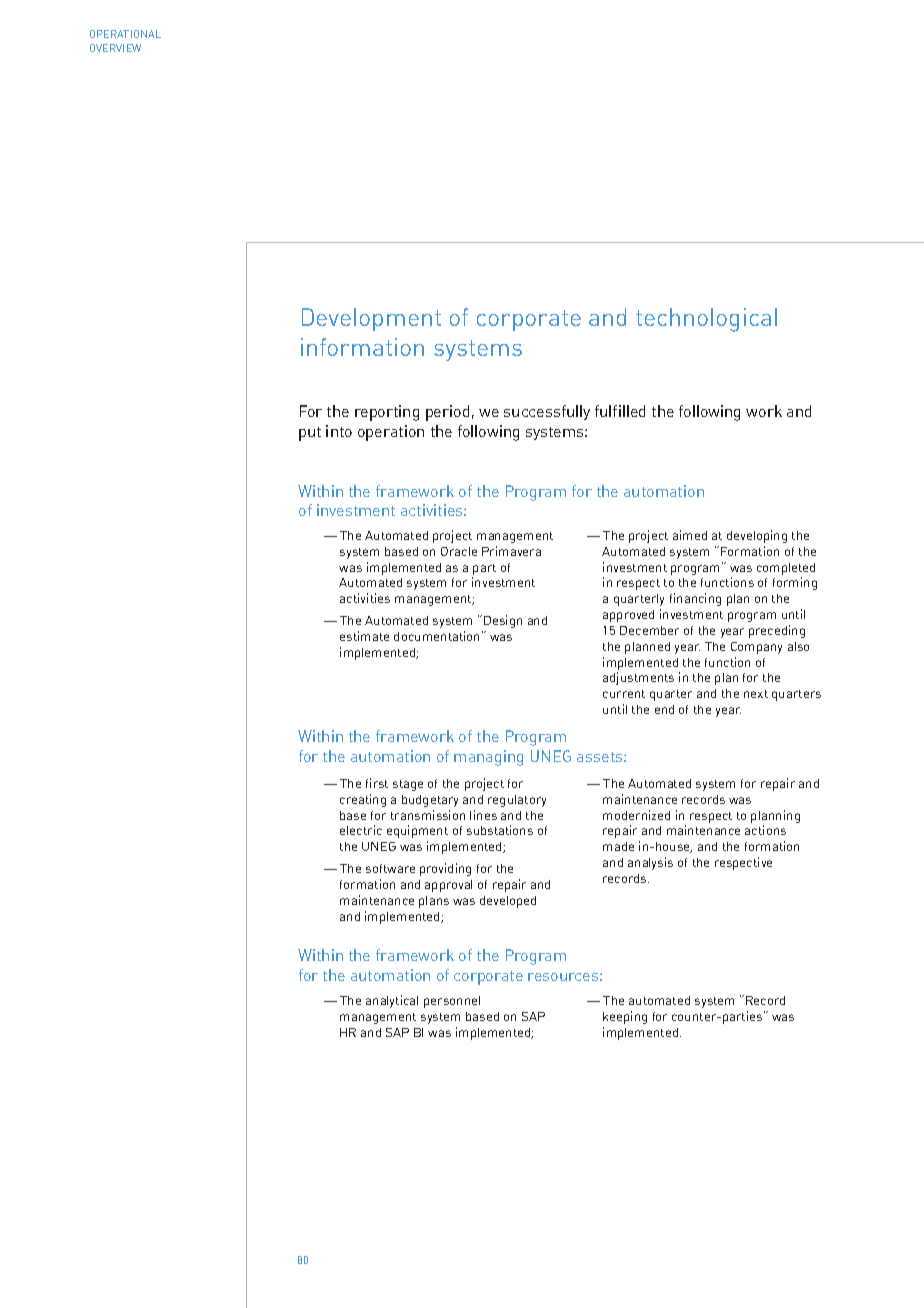 The height and width of the screenshot is (1308, 924). I want to click on aimed, so click(690, 535).
